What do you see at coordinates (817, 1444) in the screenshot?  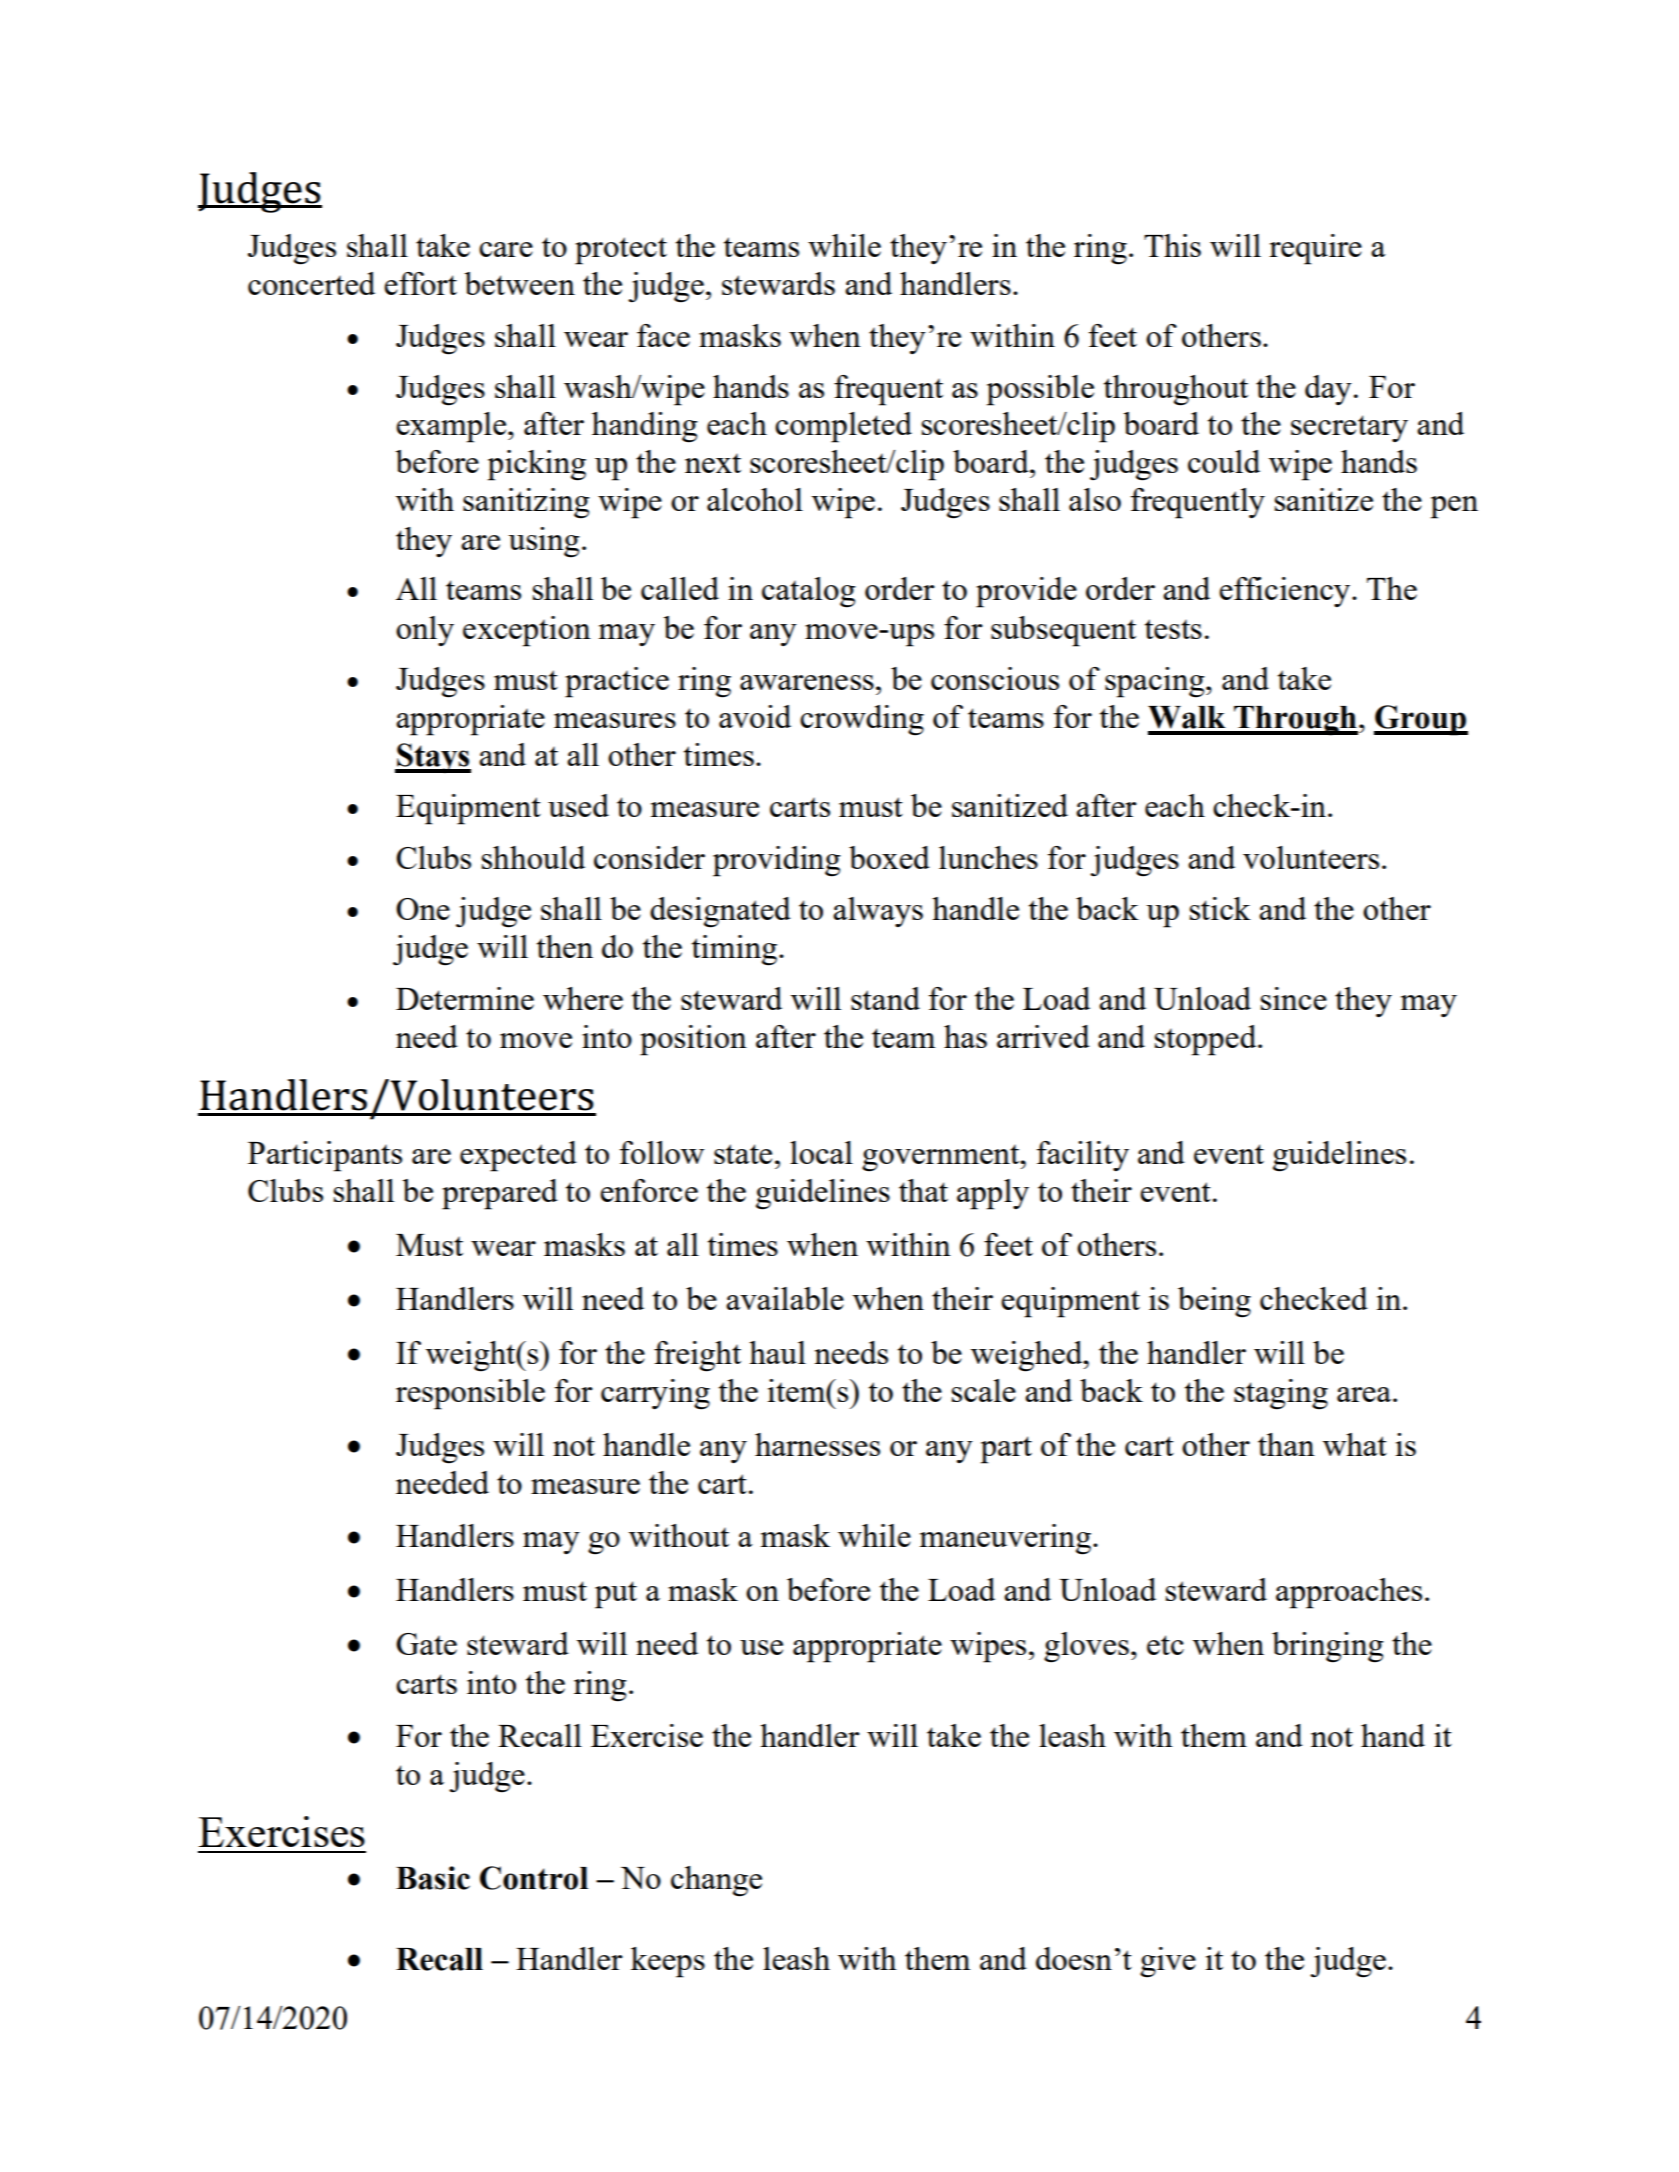 I see `harnesses` at bounding box center [817, 1444].
